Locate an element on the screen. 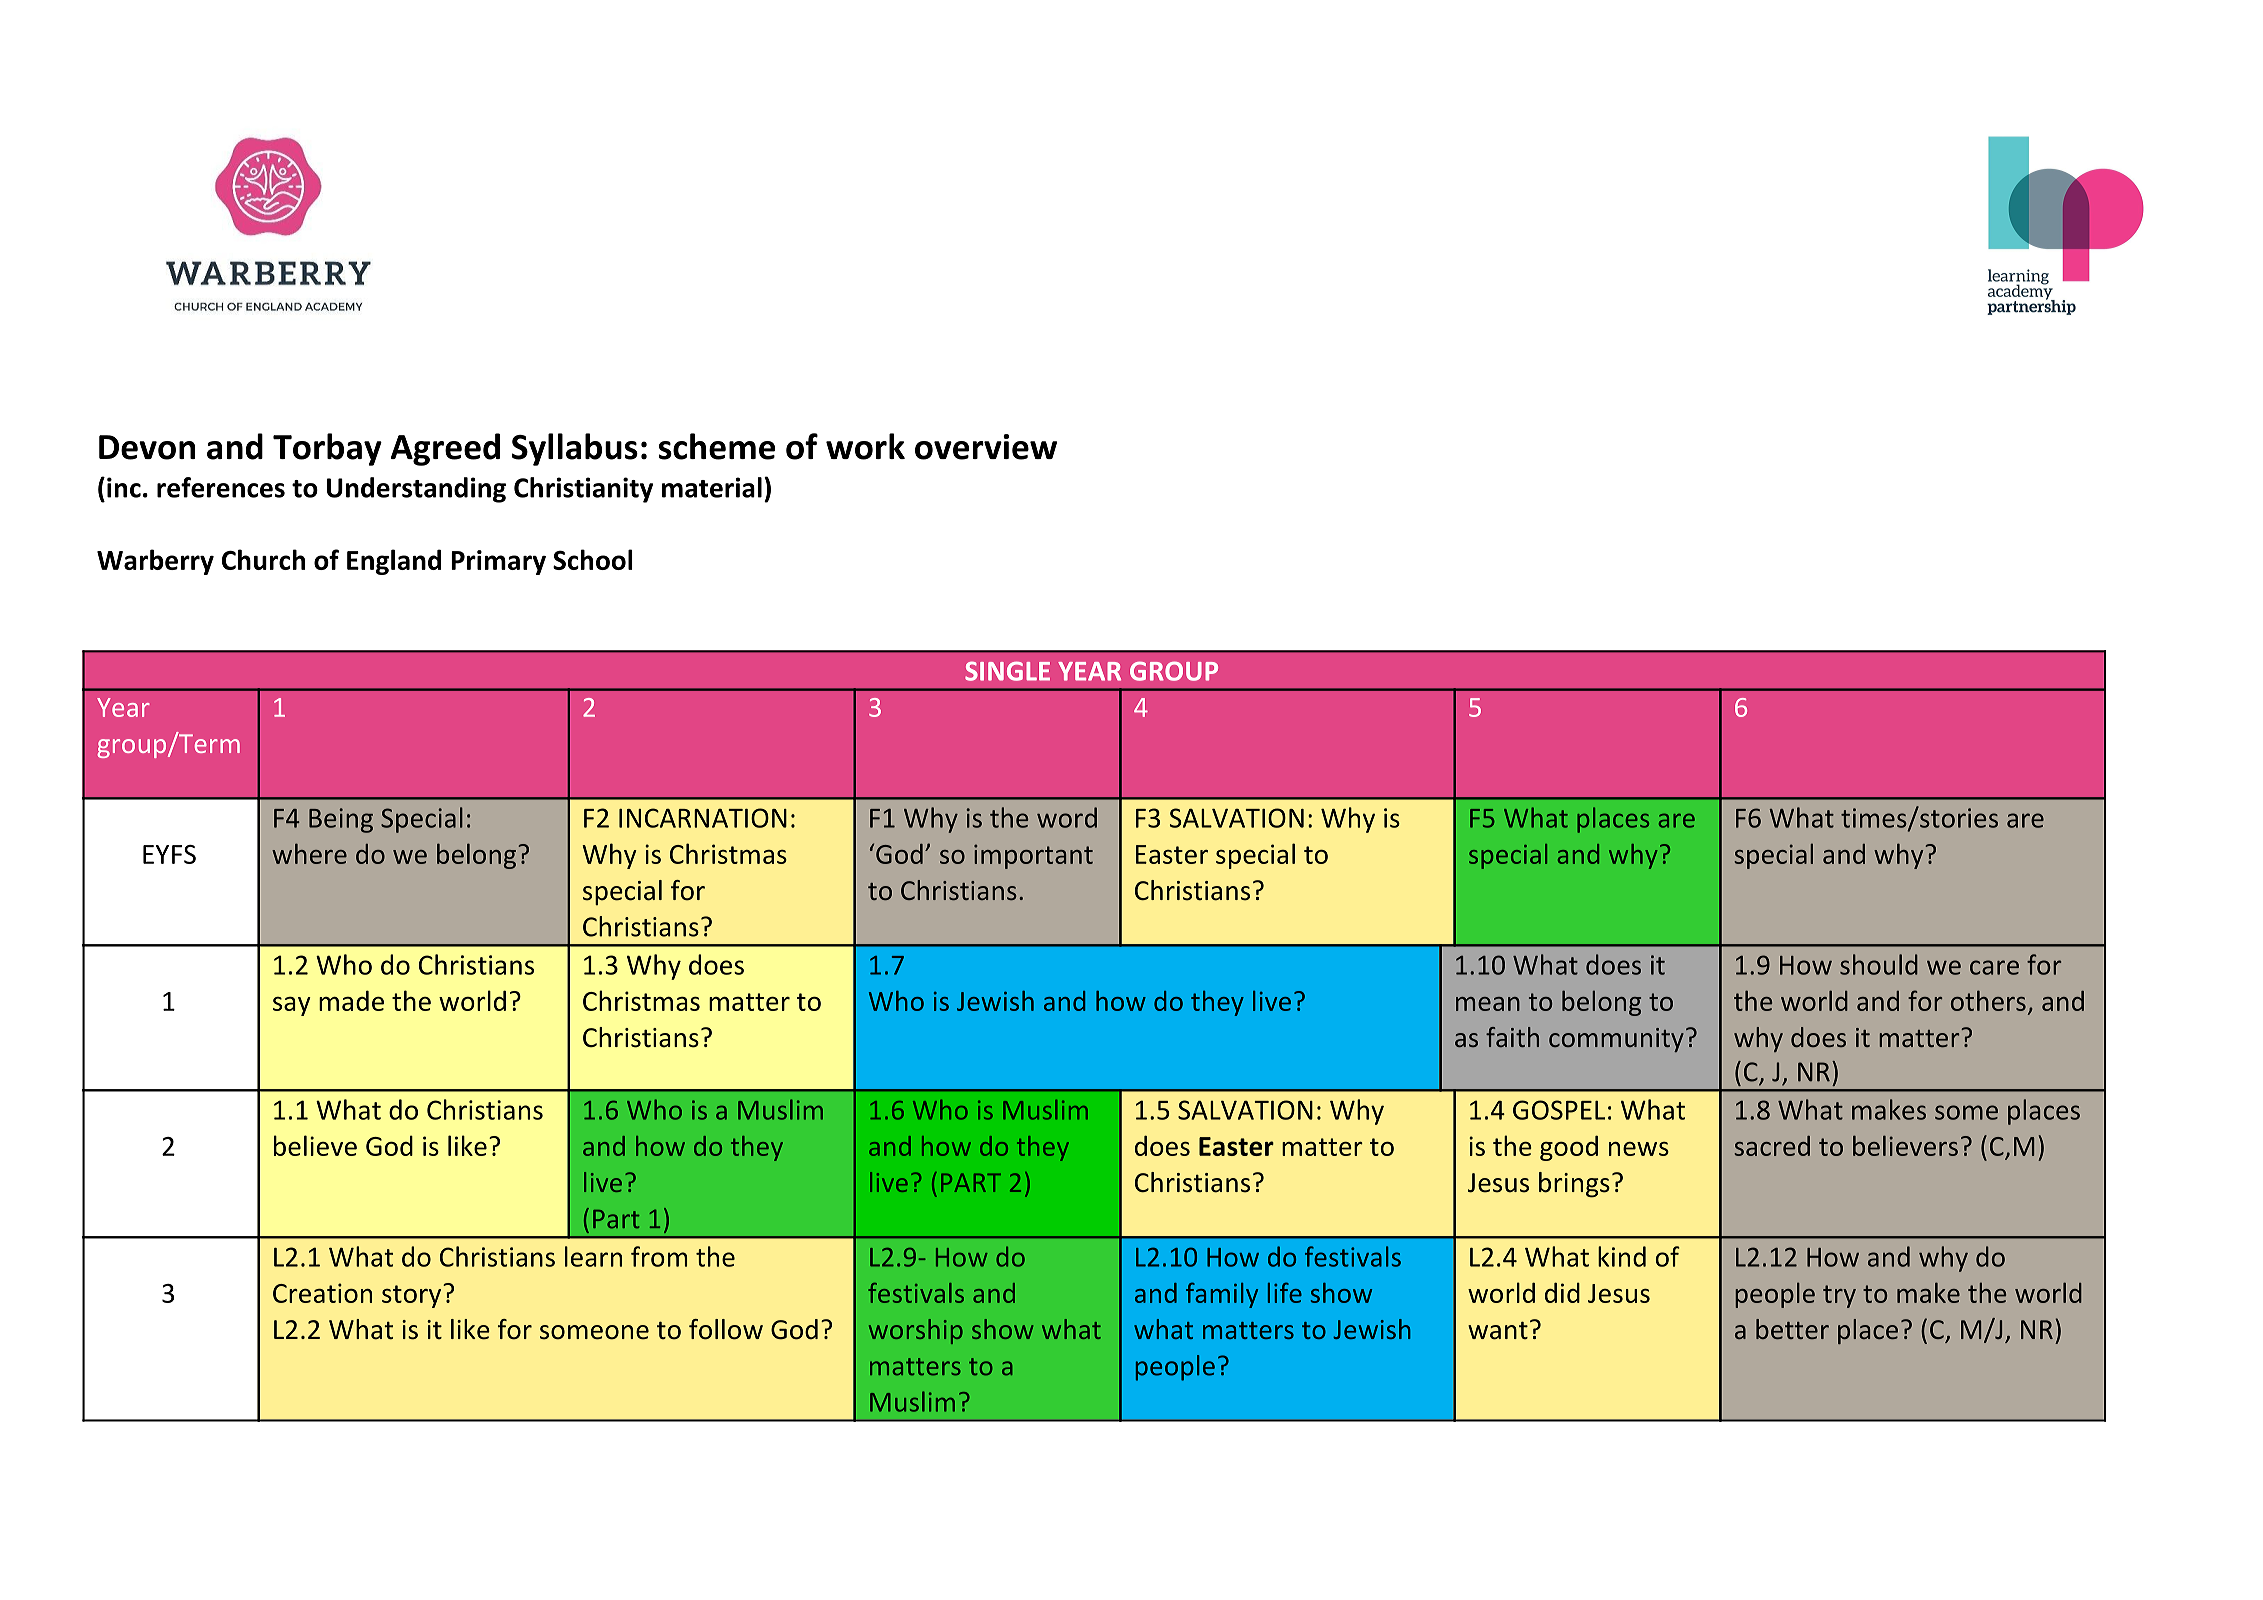  Understanding is located at coordinates (416, 490).
